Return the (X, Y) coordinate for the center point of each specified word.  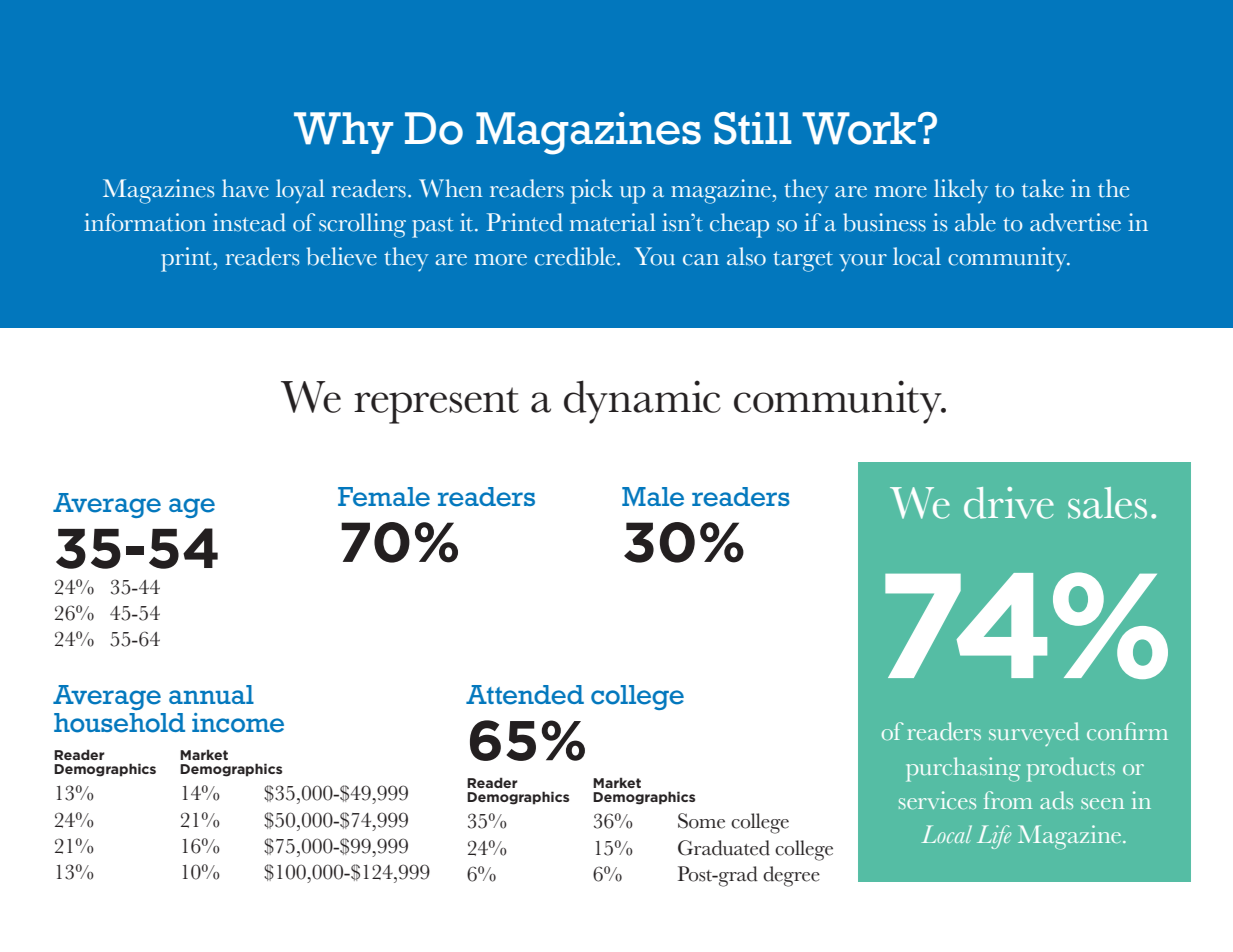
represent (436, 405)
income (238, 723)
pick (592, 191)
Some (701, 821)
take (1043, 188)
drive (1009, 503)
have (245, 188)
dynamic (642, 402)
